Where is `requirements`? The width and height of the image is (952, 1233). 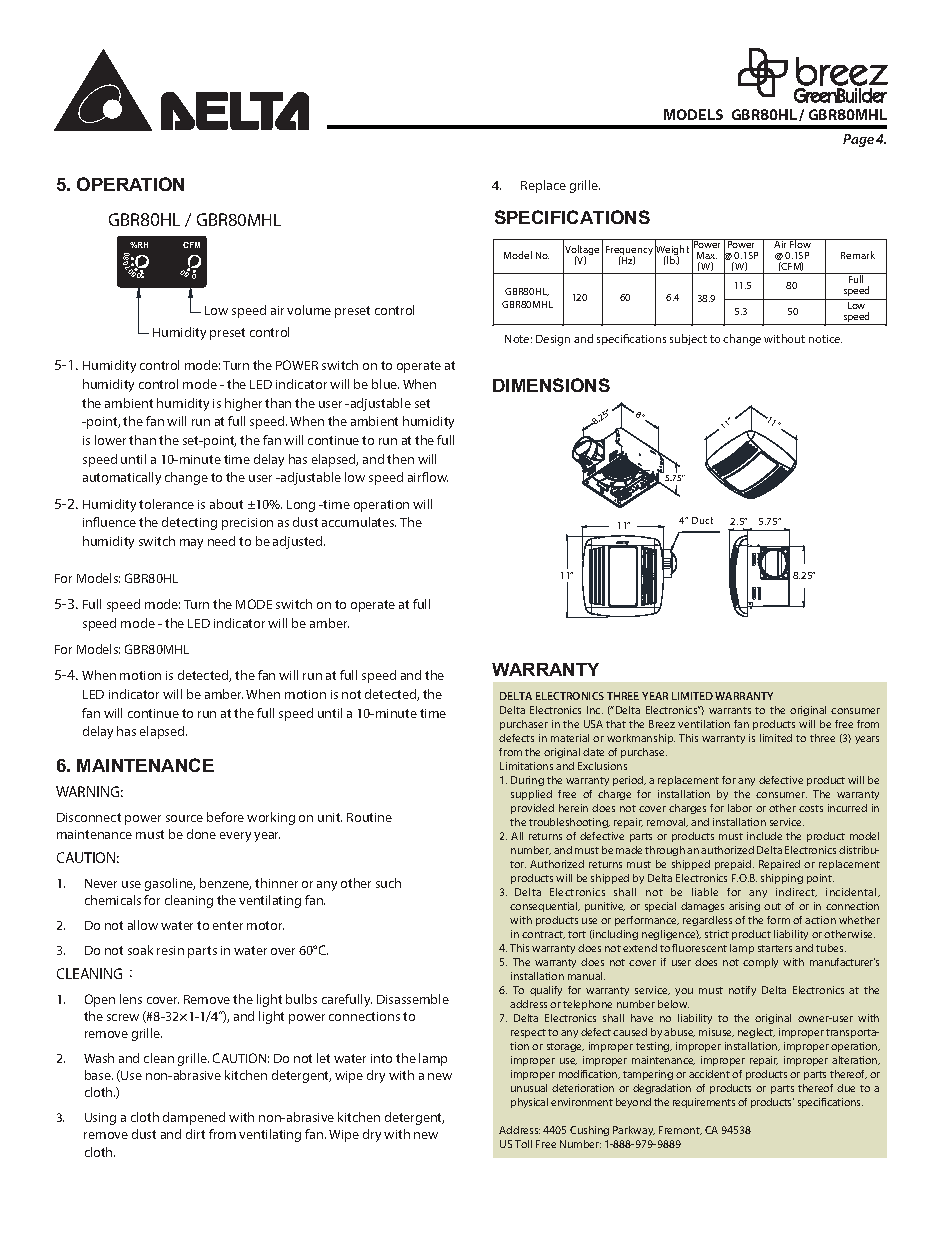
requirements is located at coordinates (704, 1103).
